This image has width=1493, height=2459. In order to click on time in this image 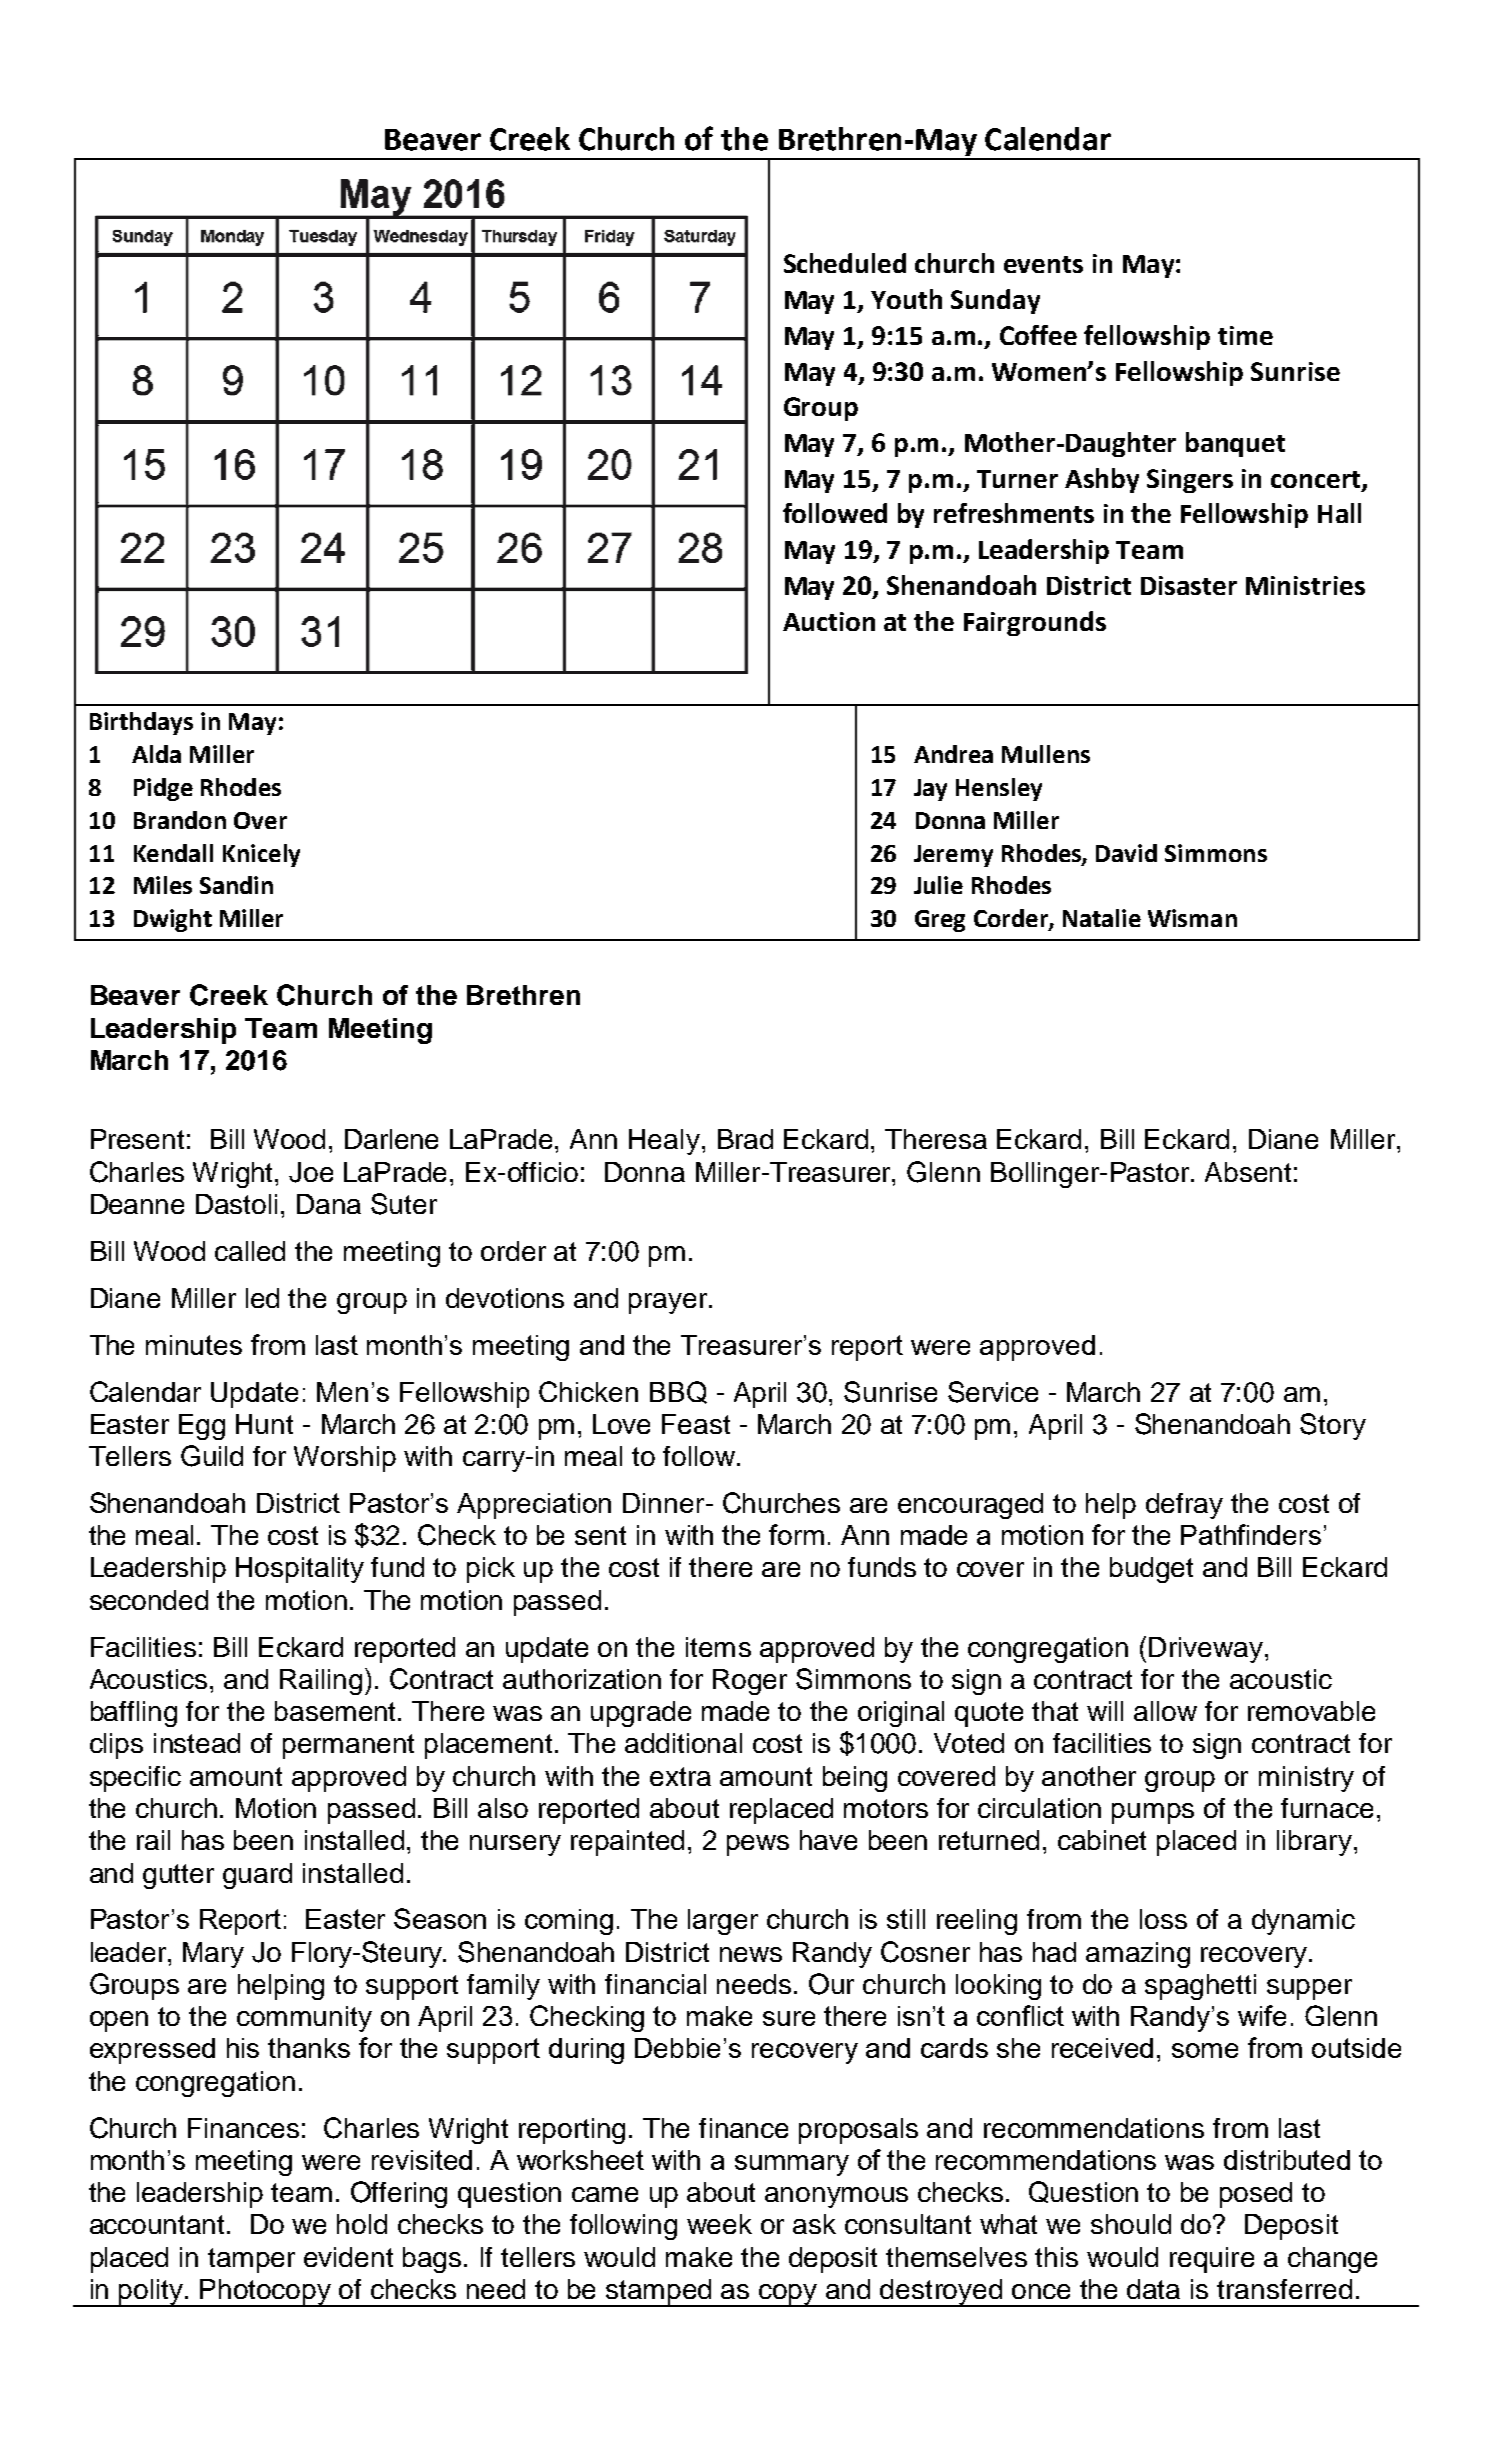, I will do `click(1245, 335)`.
